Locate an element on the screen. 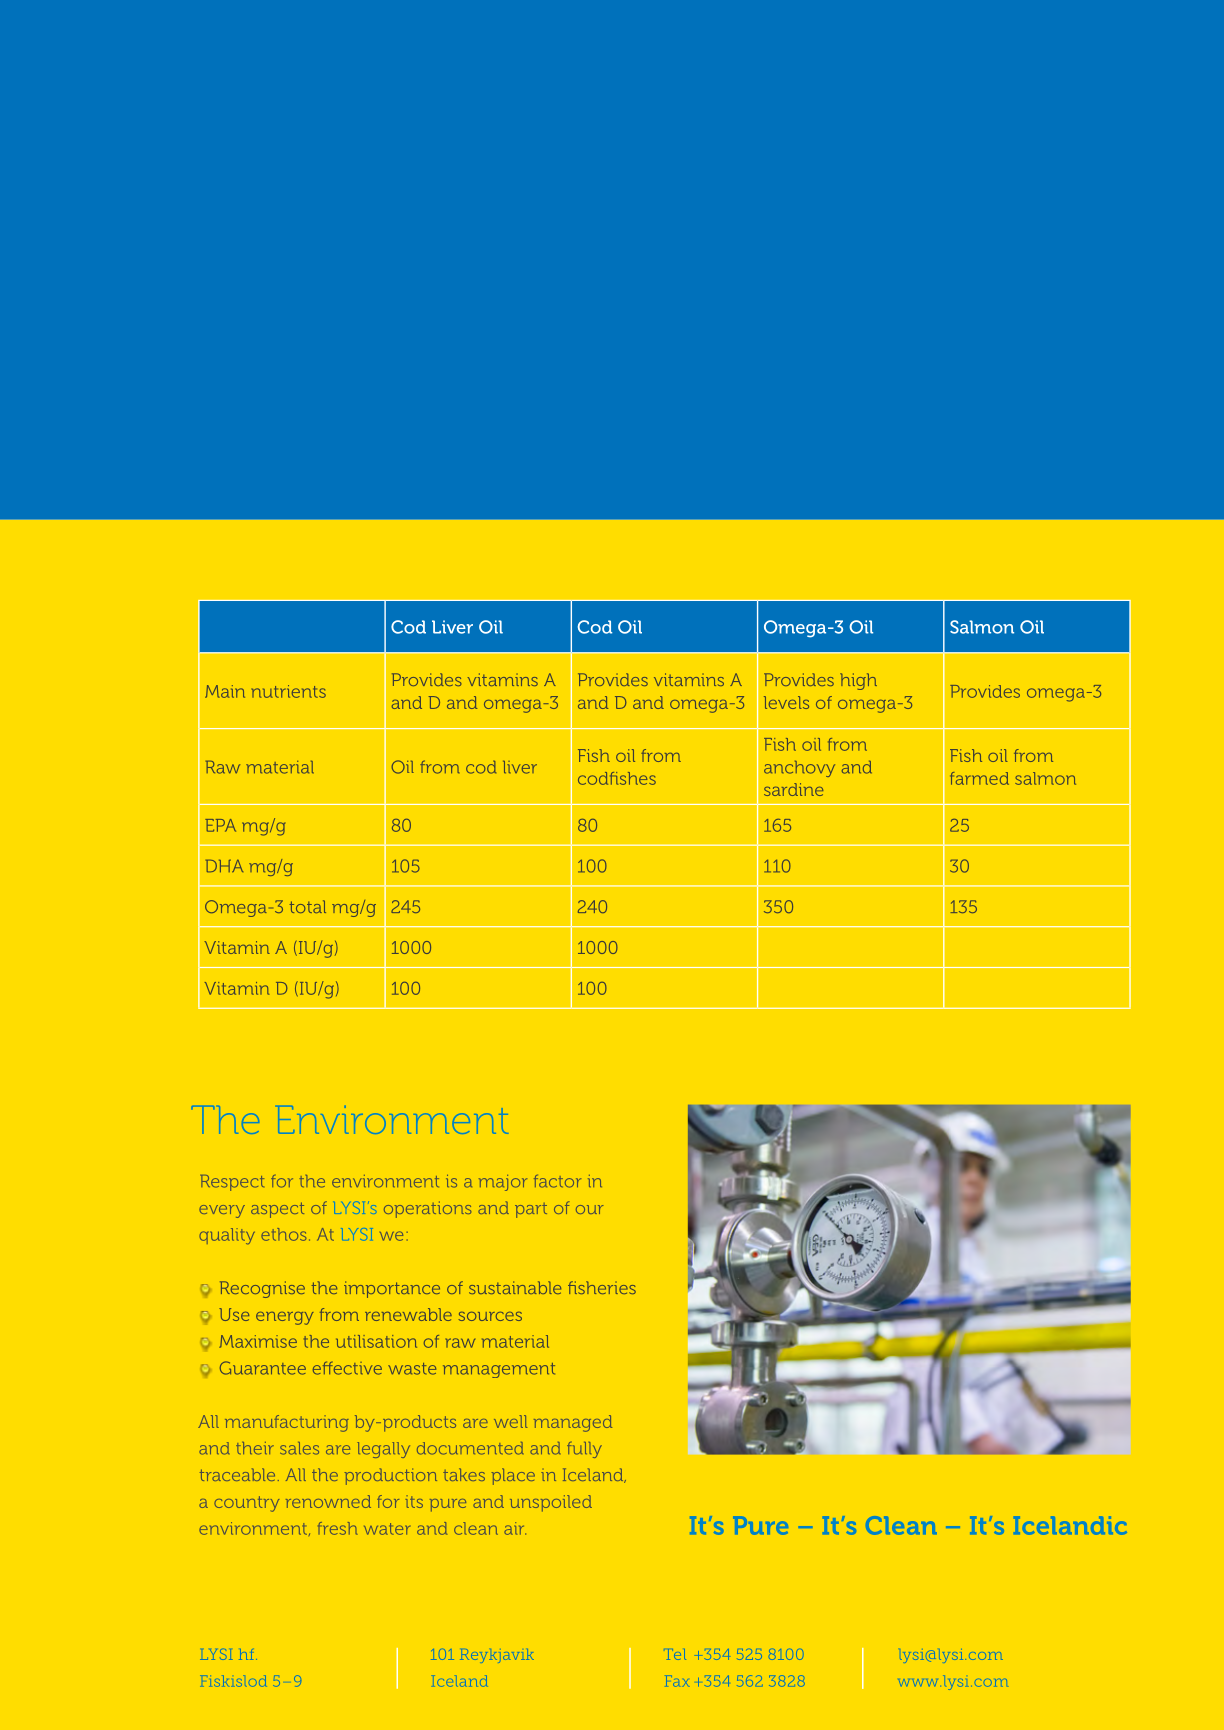 This screenshot has height=1730, width=1224. Fax is located at coordinates (676, 1681).
